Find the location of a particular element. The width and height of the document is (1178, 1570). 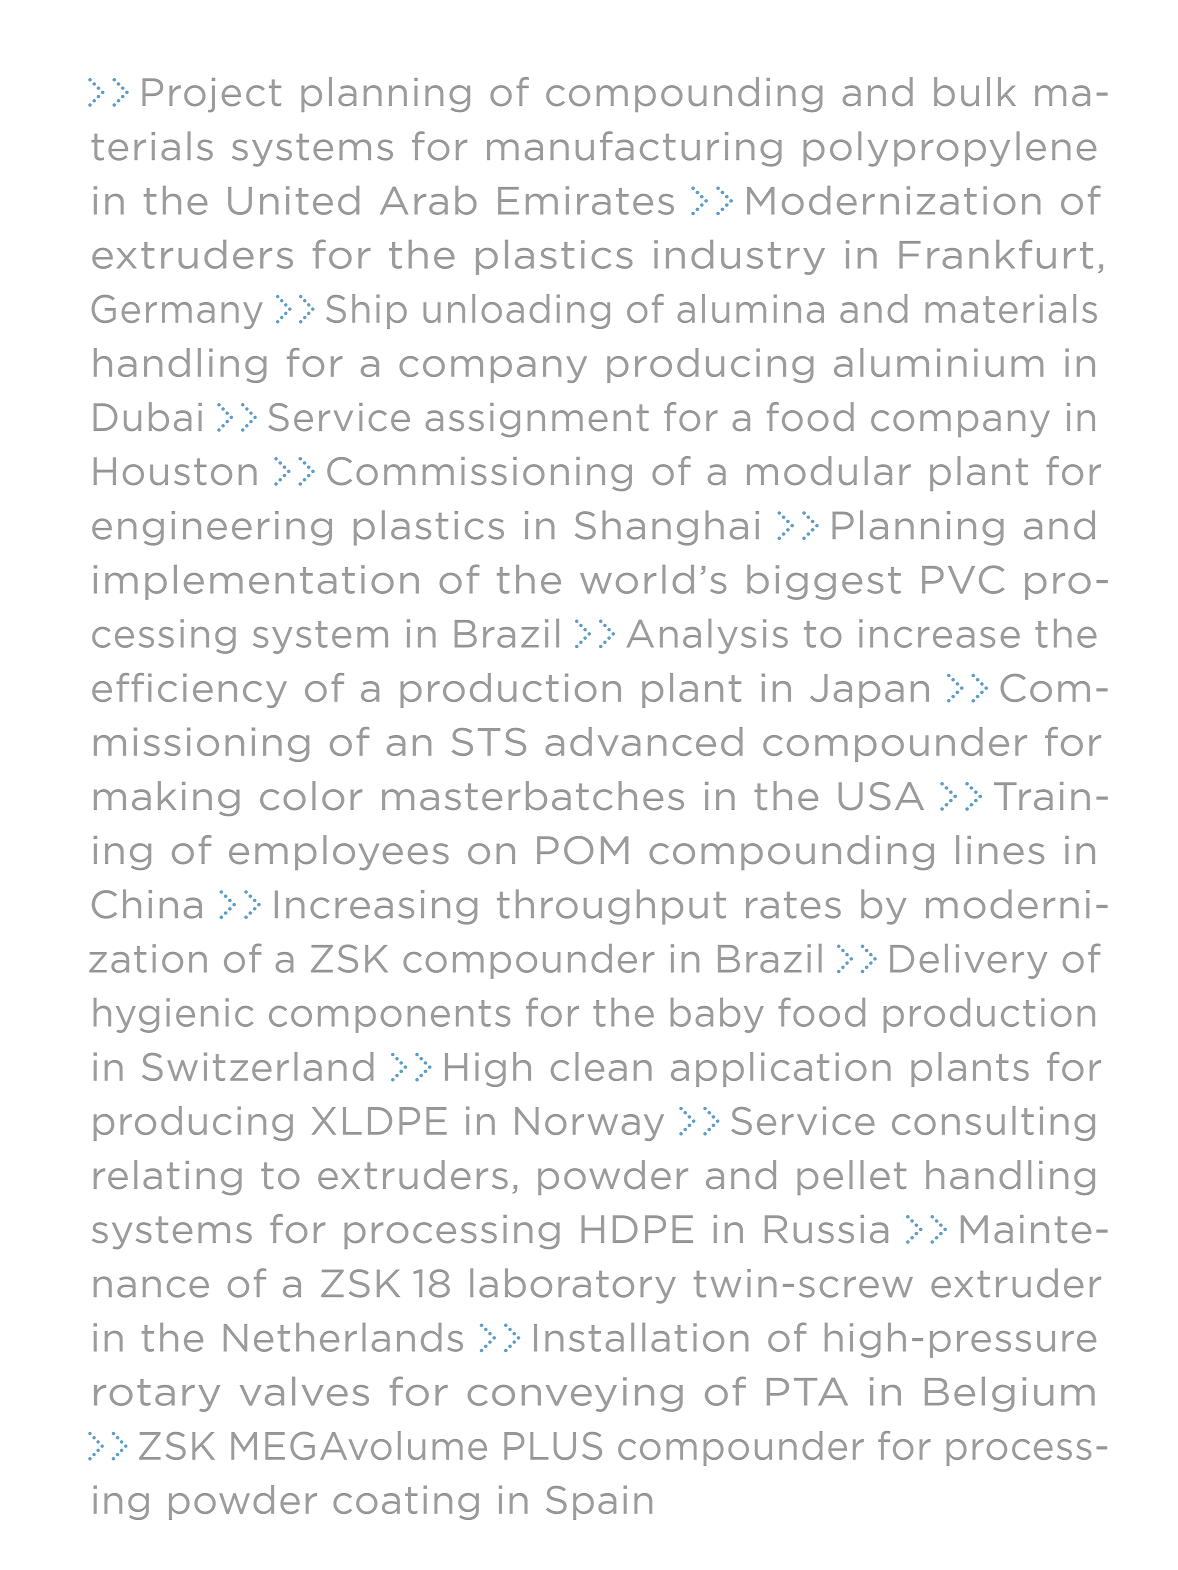

PTA is located at coordinates (807, 1392).
